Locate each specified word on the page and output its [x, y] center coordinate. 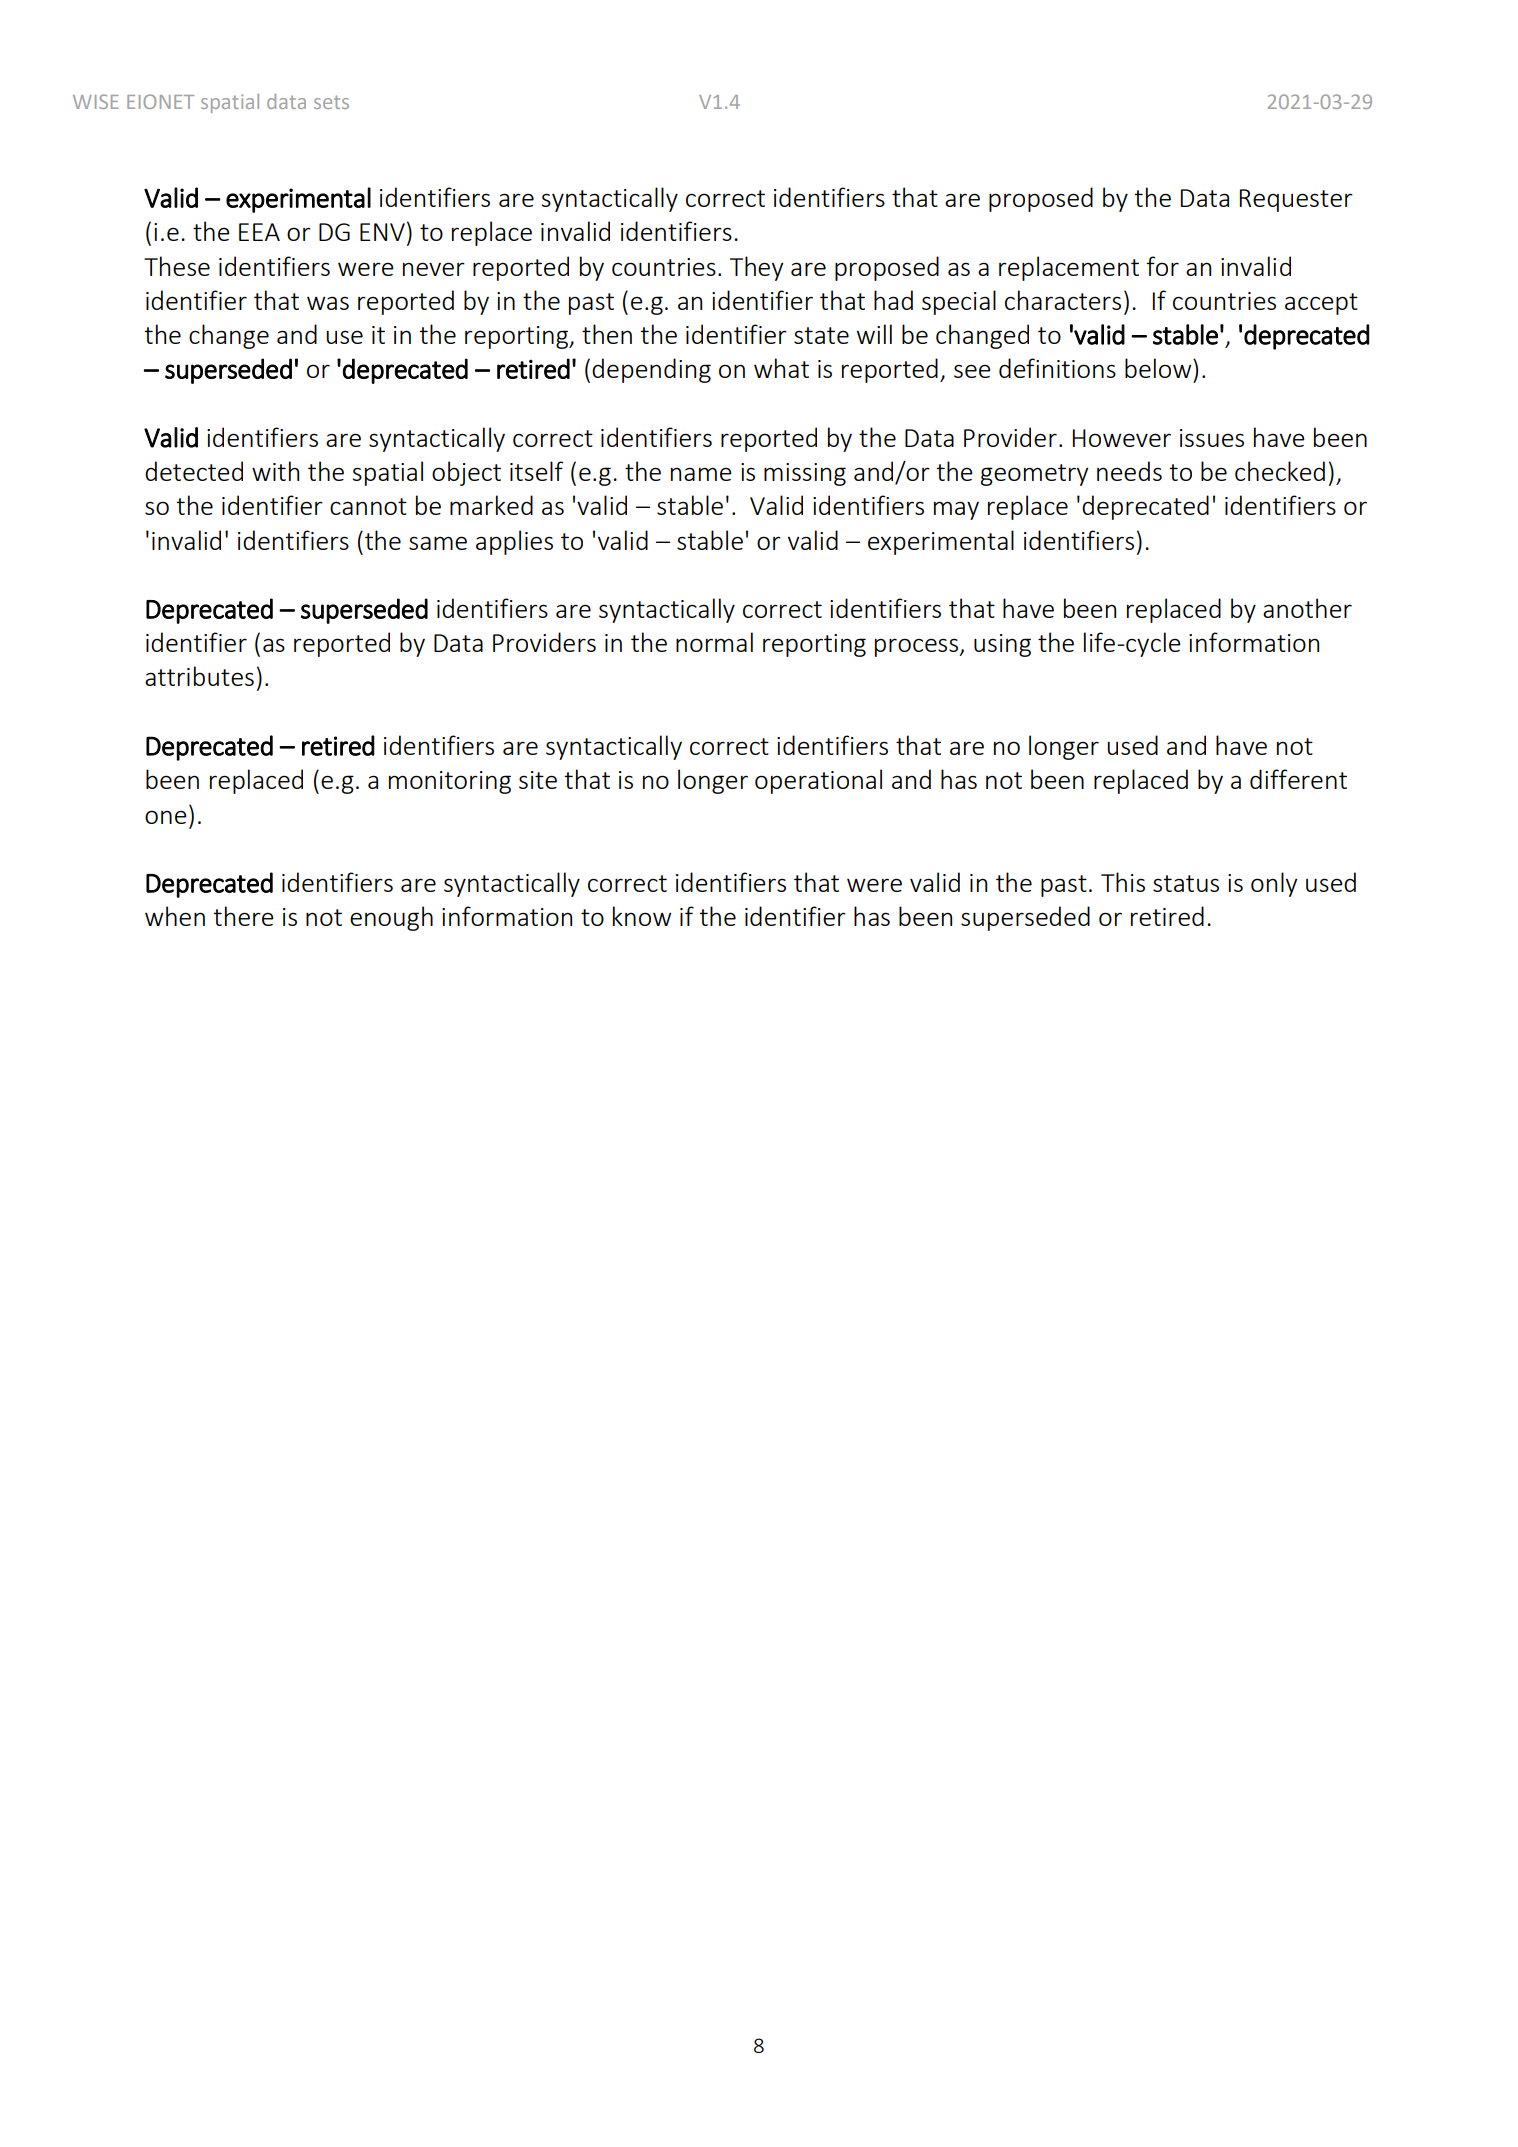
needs [1129, 471]
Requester [1296, 200]
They [757, 268]
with [275, 471]
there [243, 916]
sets [331, 102]
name [701, 474]
